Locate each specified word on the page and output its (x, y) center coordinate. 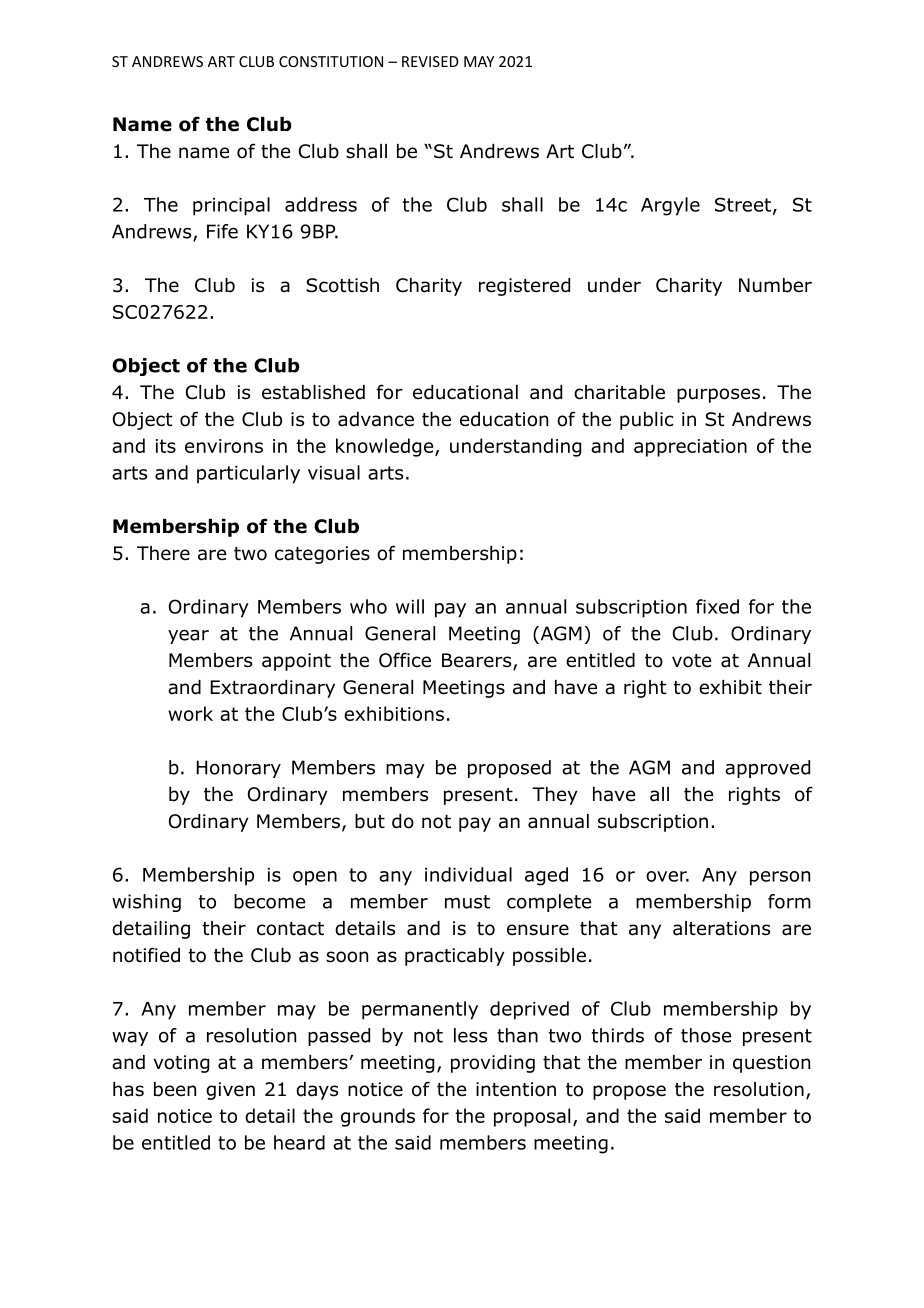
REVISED (430, 61)
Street (743, 204)
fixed (717, 606)
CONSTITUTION (331, 61)
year (188, 637)
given (230, 1091)
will (410, 606)
